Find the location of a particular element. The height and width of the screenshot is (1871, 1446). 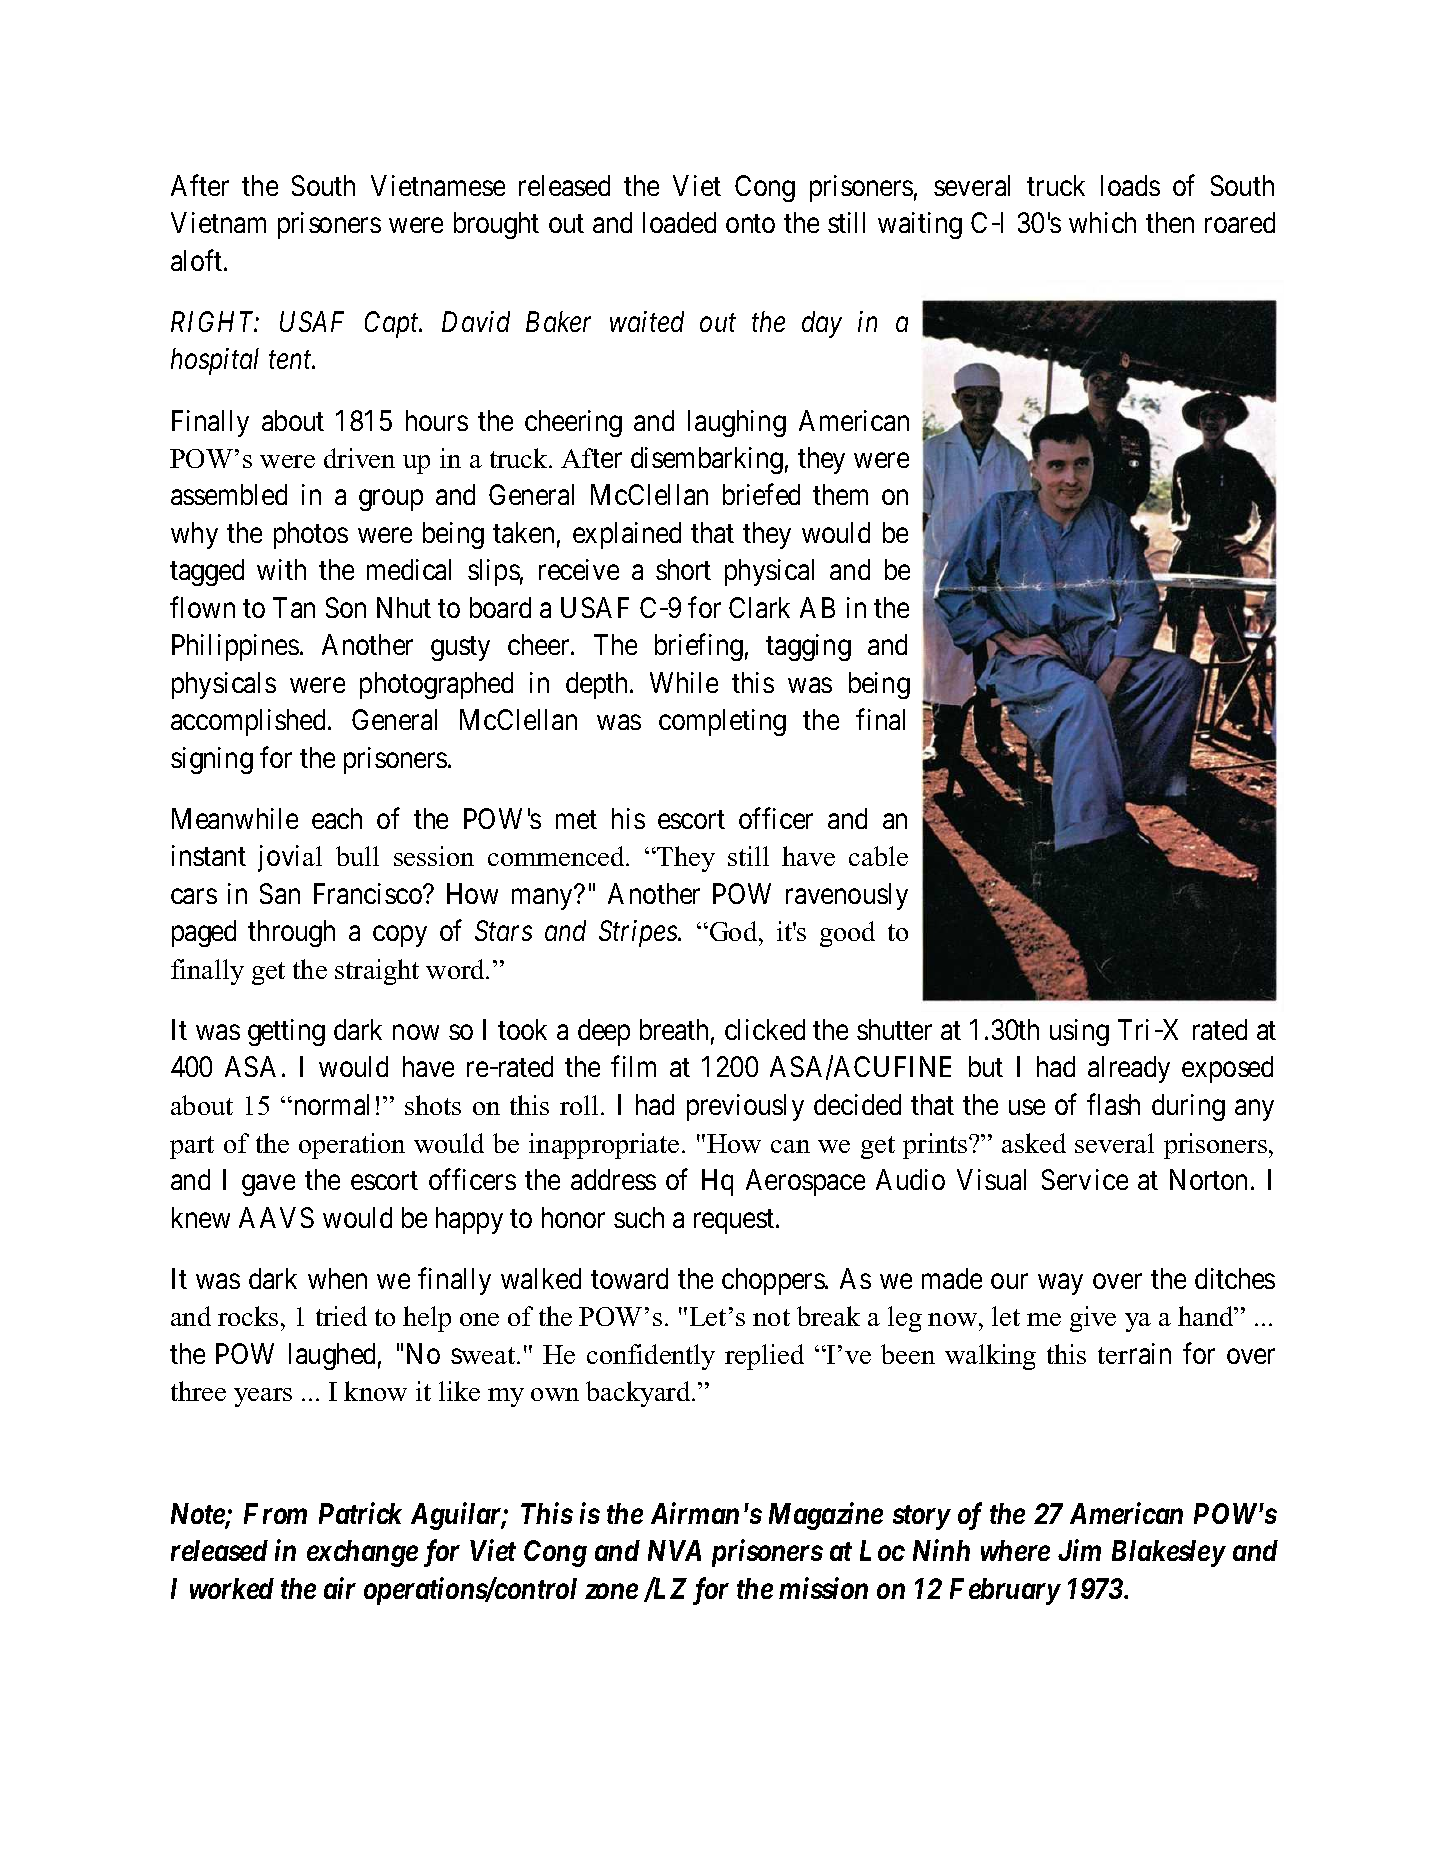

Philippines is located at coordinates (235, 647).
